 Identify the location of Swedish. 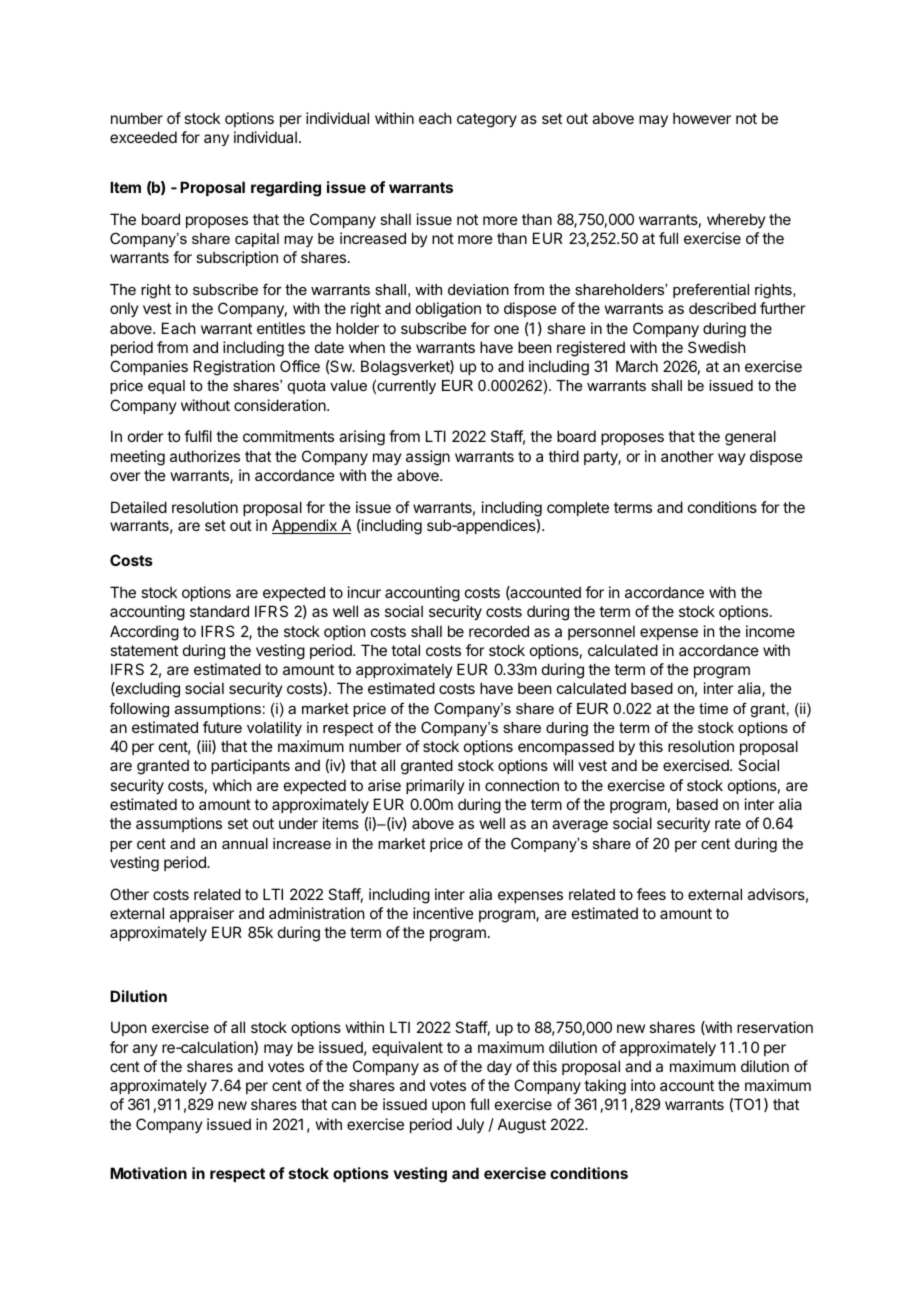
(717, 347).
